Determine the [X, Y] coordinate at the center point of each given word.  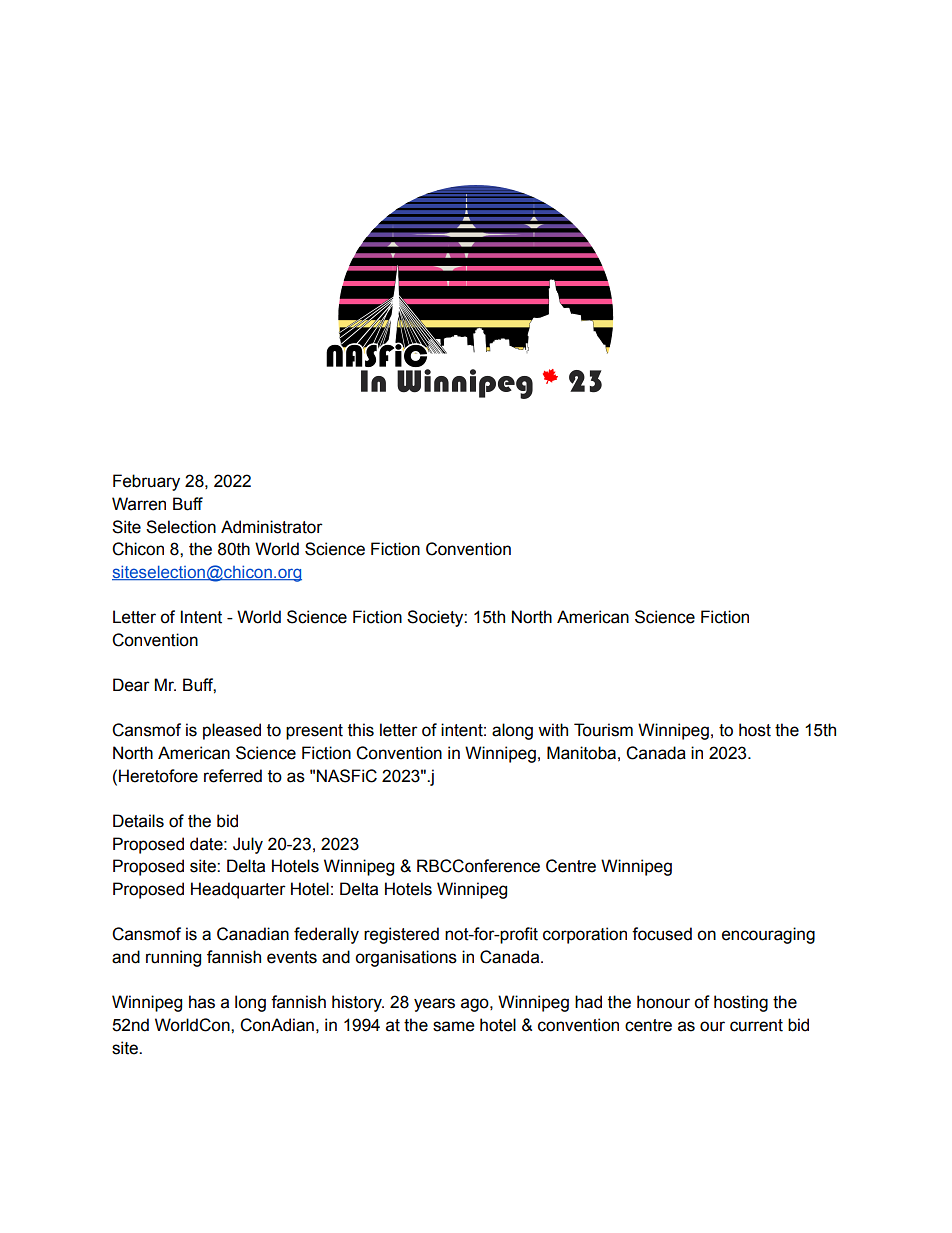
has [202, 1002]
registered [401, 935]
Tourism [603, 730]
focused [662, 934]
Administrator [272, 527]
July [248, 845]
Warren [139, 504]
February [146, 482]
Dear [131, 685]
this [361, 730]
